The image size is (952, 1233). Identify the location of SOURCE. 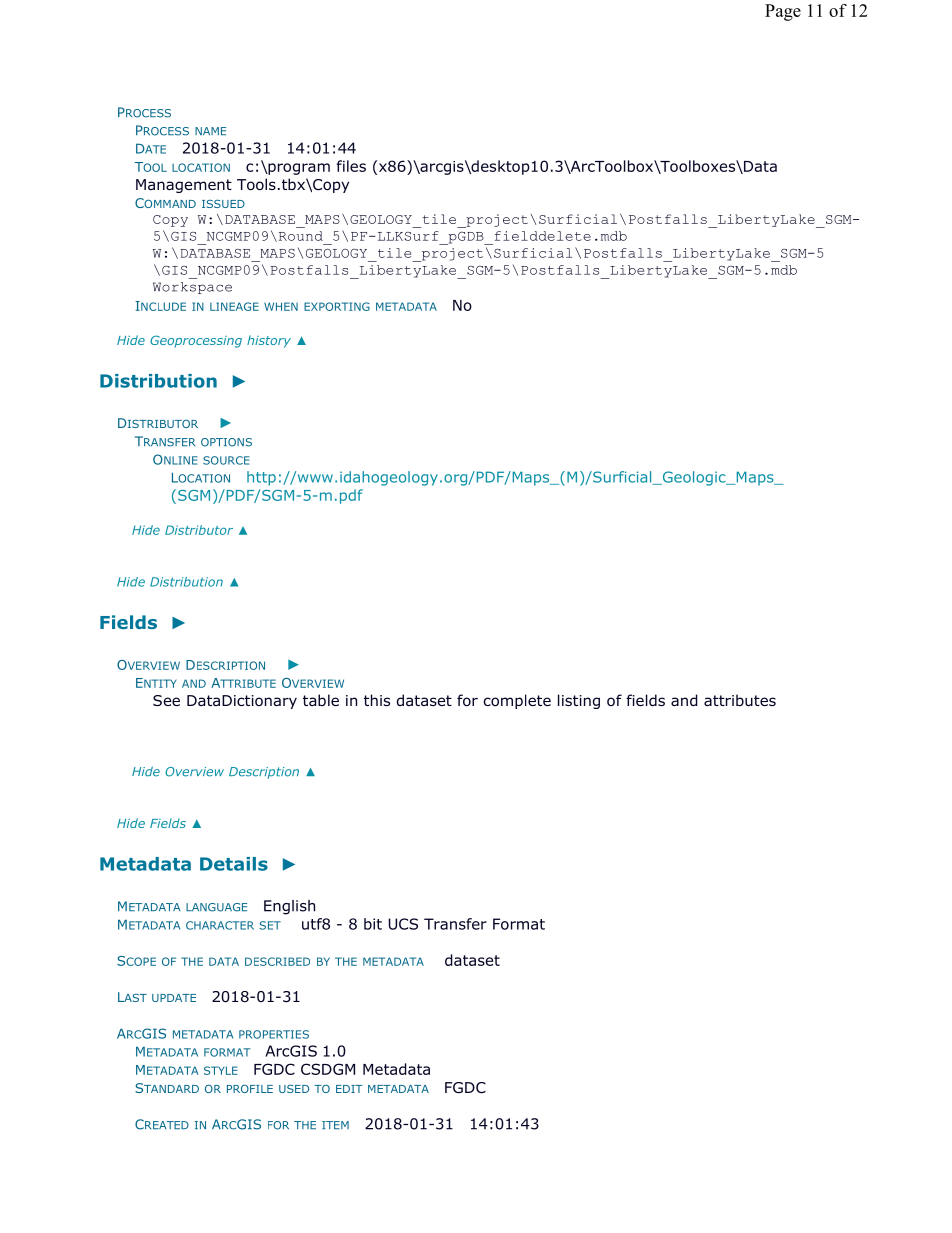
(226, 460).
